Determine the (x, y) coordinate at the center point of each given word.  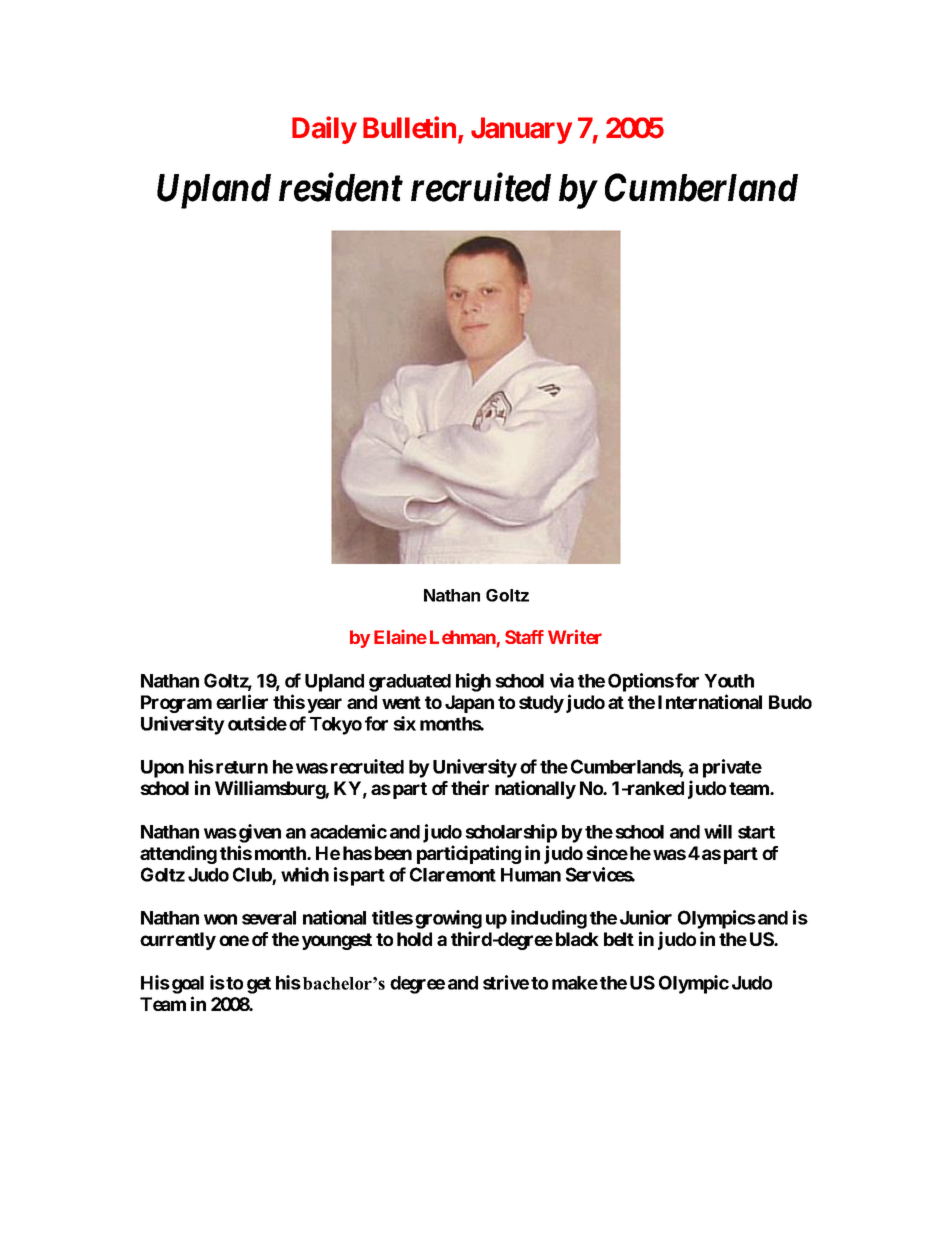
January (521, 130)
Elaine (400, 636)
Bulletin (411, 128)
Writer (575, 636)
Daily (324, 130)
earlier (242, 701)
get (259, 985)
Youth (729, 681)
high (473, 682)
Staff (524, 637)
